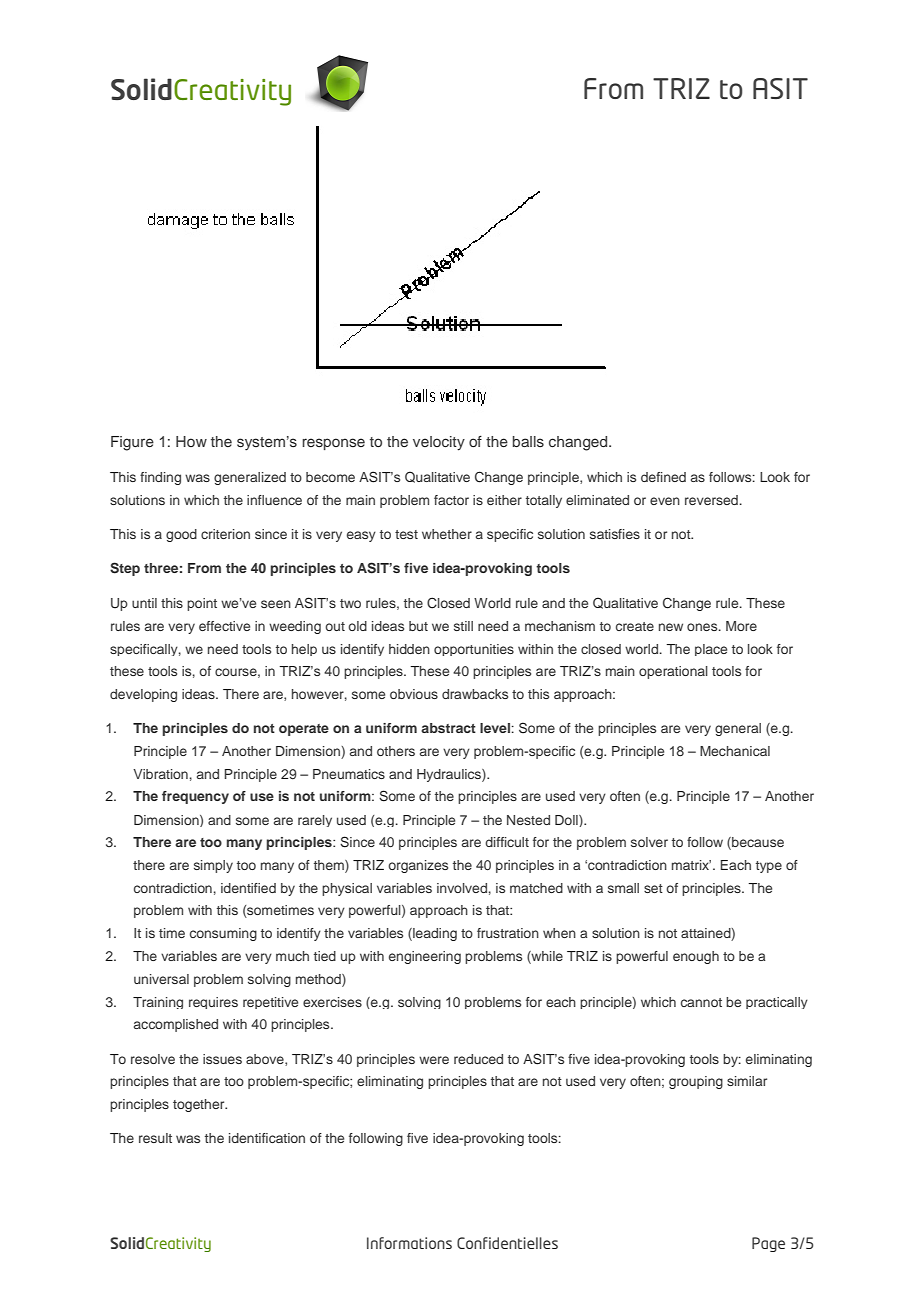  Describe the element at coordinates (213, 866) in the screenshot. I see `simply` at that location.
